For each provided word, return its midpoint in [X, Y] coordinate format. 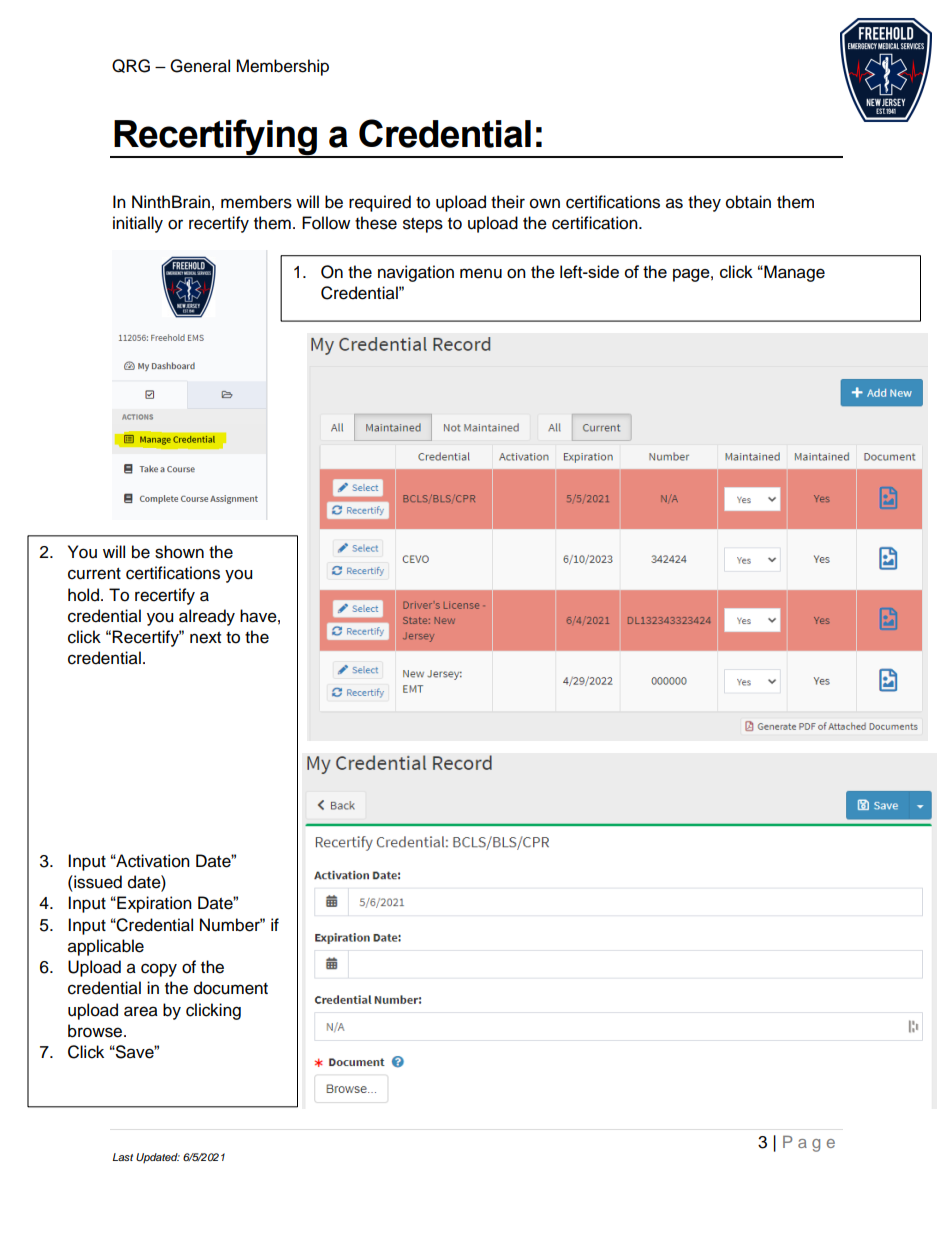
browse [96, 1031]
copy [159, 970]
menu [481, 273]
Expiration [153, 904]
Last [123, 1157]
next [205, 638]
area [141, 1011]
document [231, 988]
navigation [416, 273]
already [207, 617]
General [200, 66]
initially [138, 224]
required [380, 203]
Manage [793, 273]
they [704, 203]
